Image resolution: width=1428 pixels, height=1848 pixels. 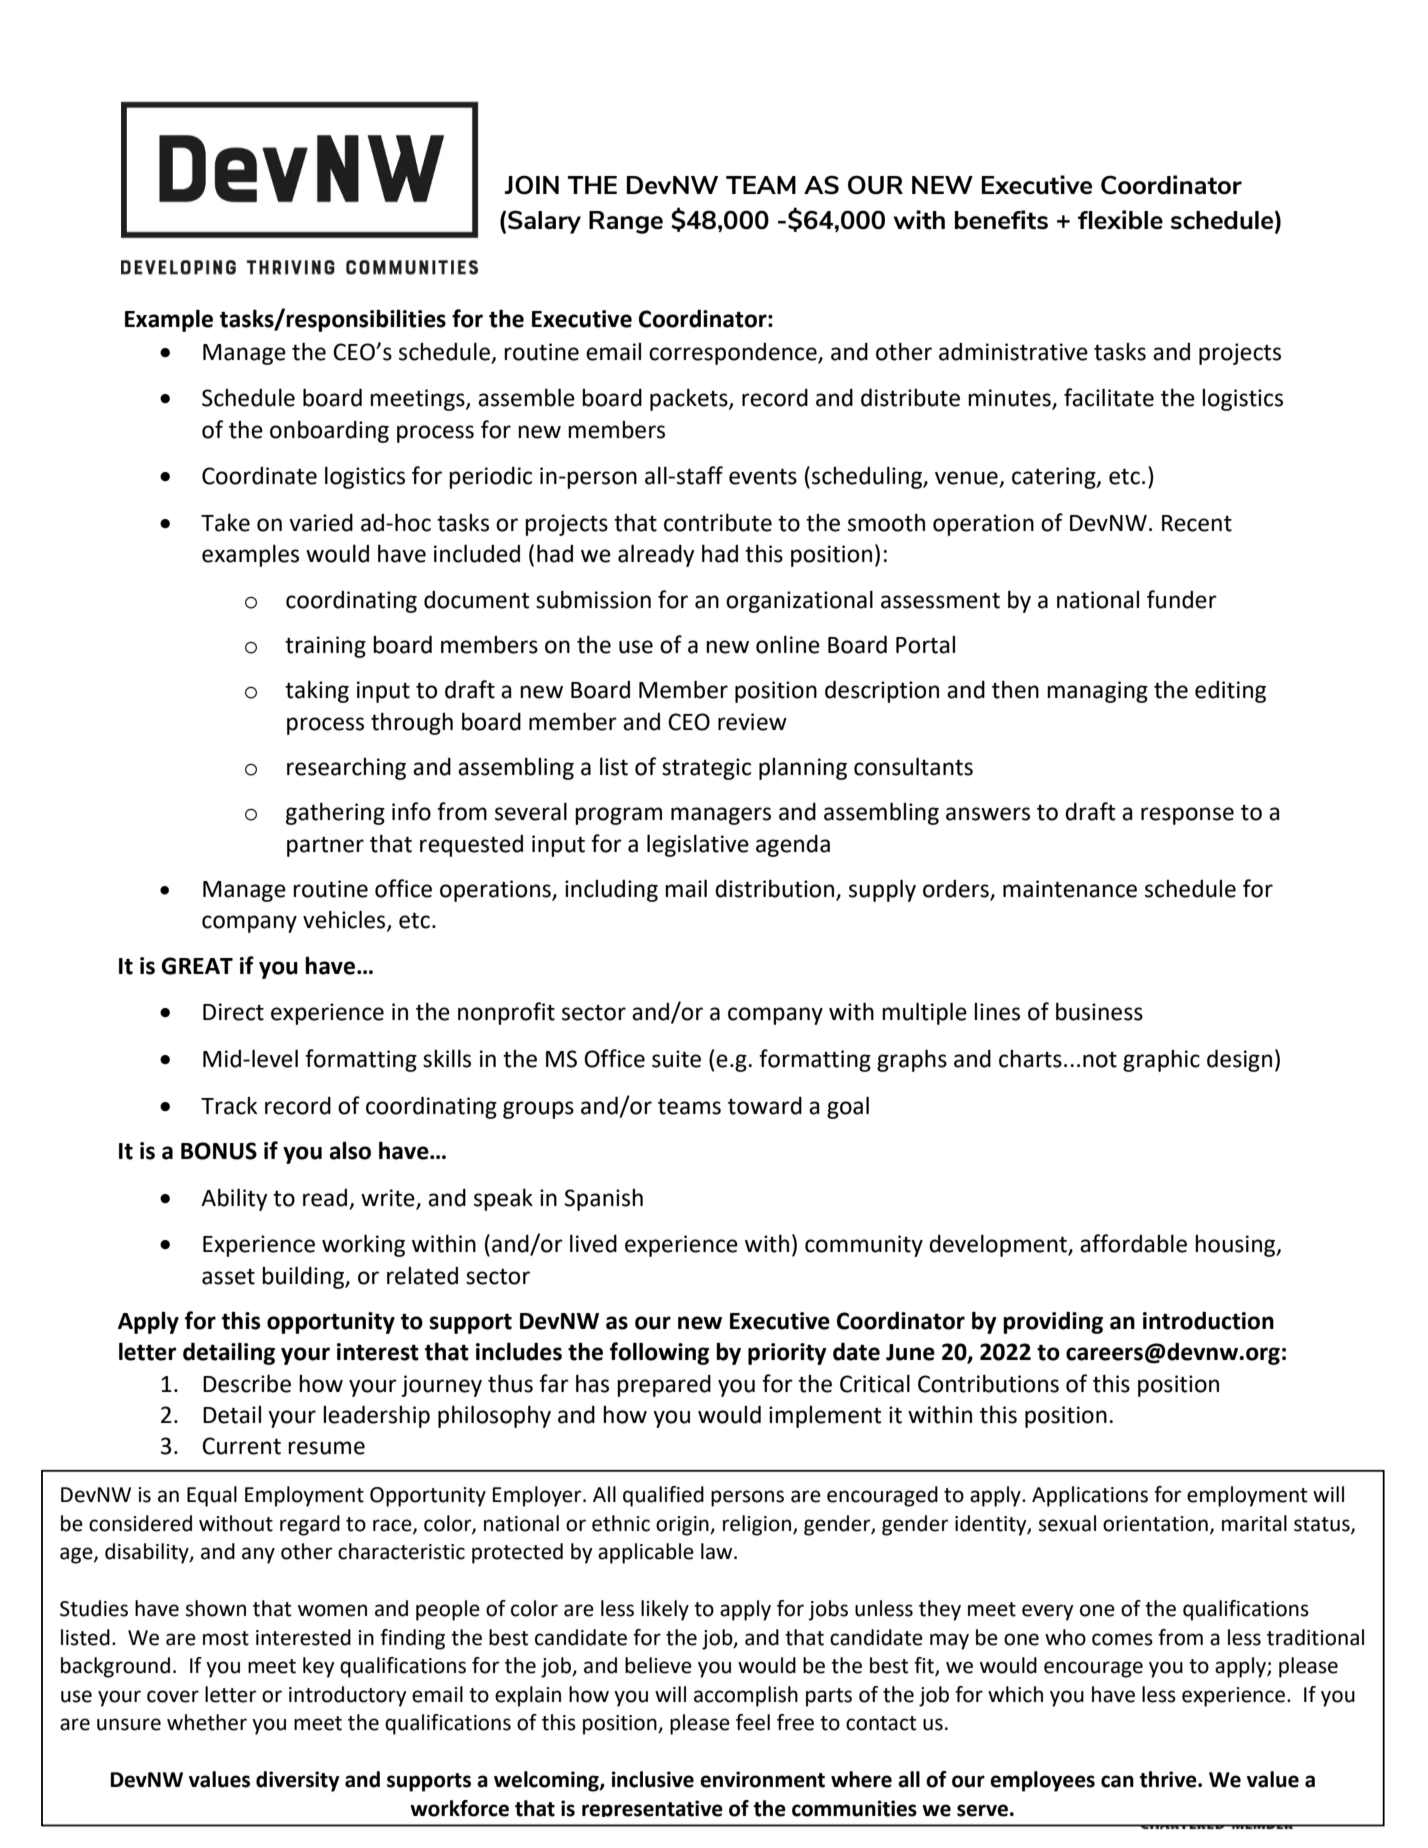 What do you see at coordinates (626, 222) in the image?
I see `Range` at bounding box center [626, 222].
